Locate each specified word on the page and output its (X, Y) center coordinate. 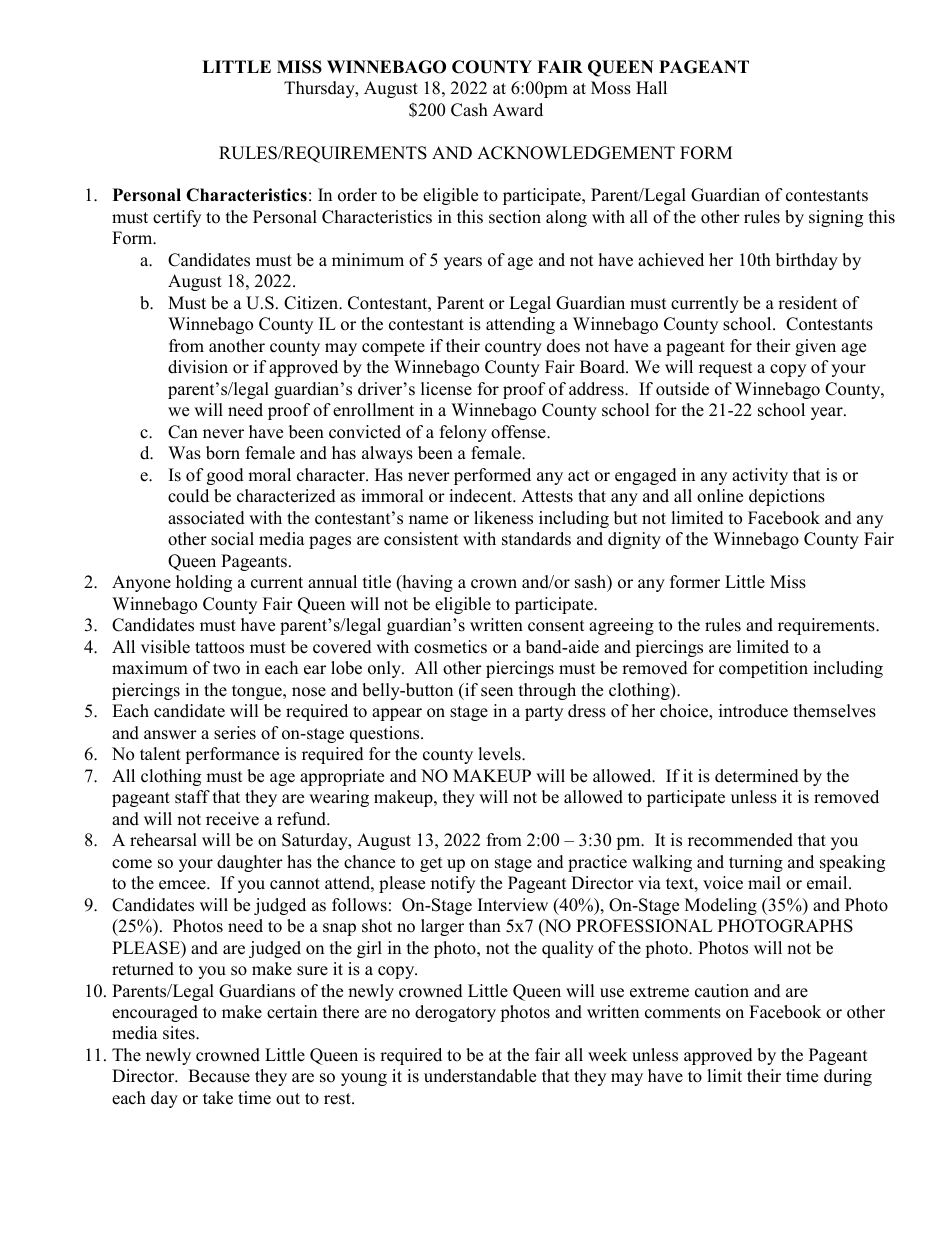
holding (204, 583)
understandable (480, 1076)
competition (763, 669)
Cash (469, 110)
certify (177, 218)
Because (219, 1076)
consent (556, 626)
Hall (651, 87)
